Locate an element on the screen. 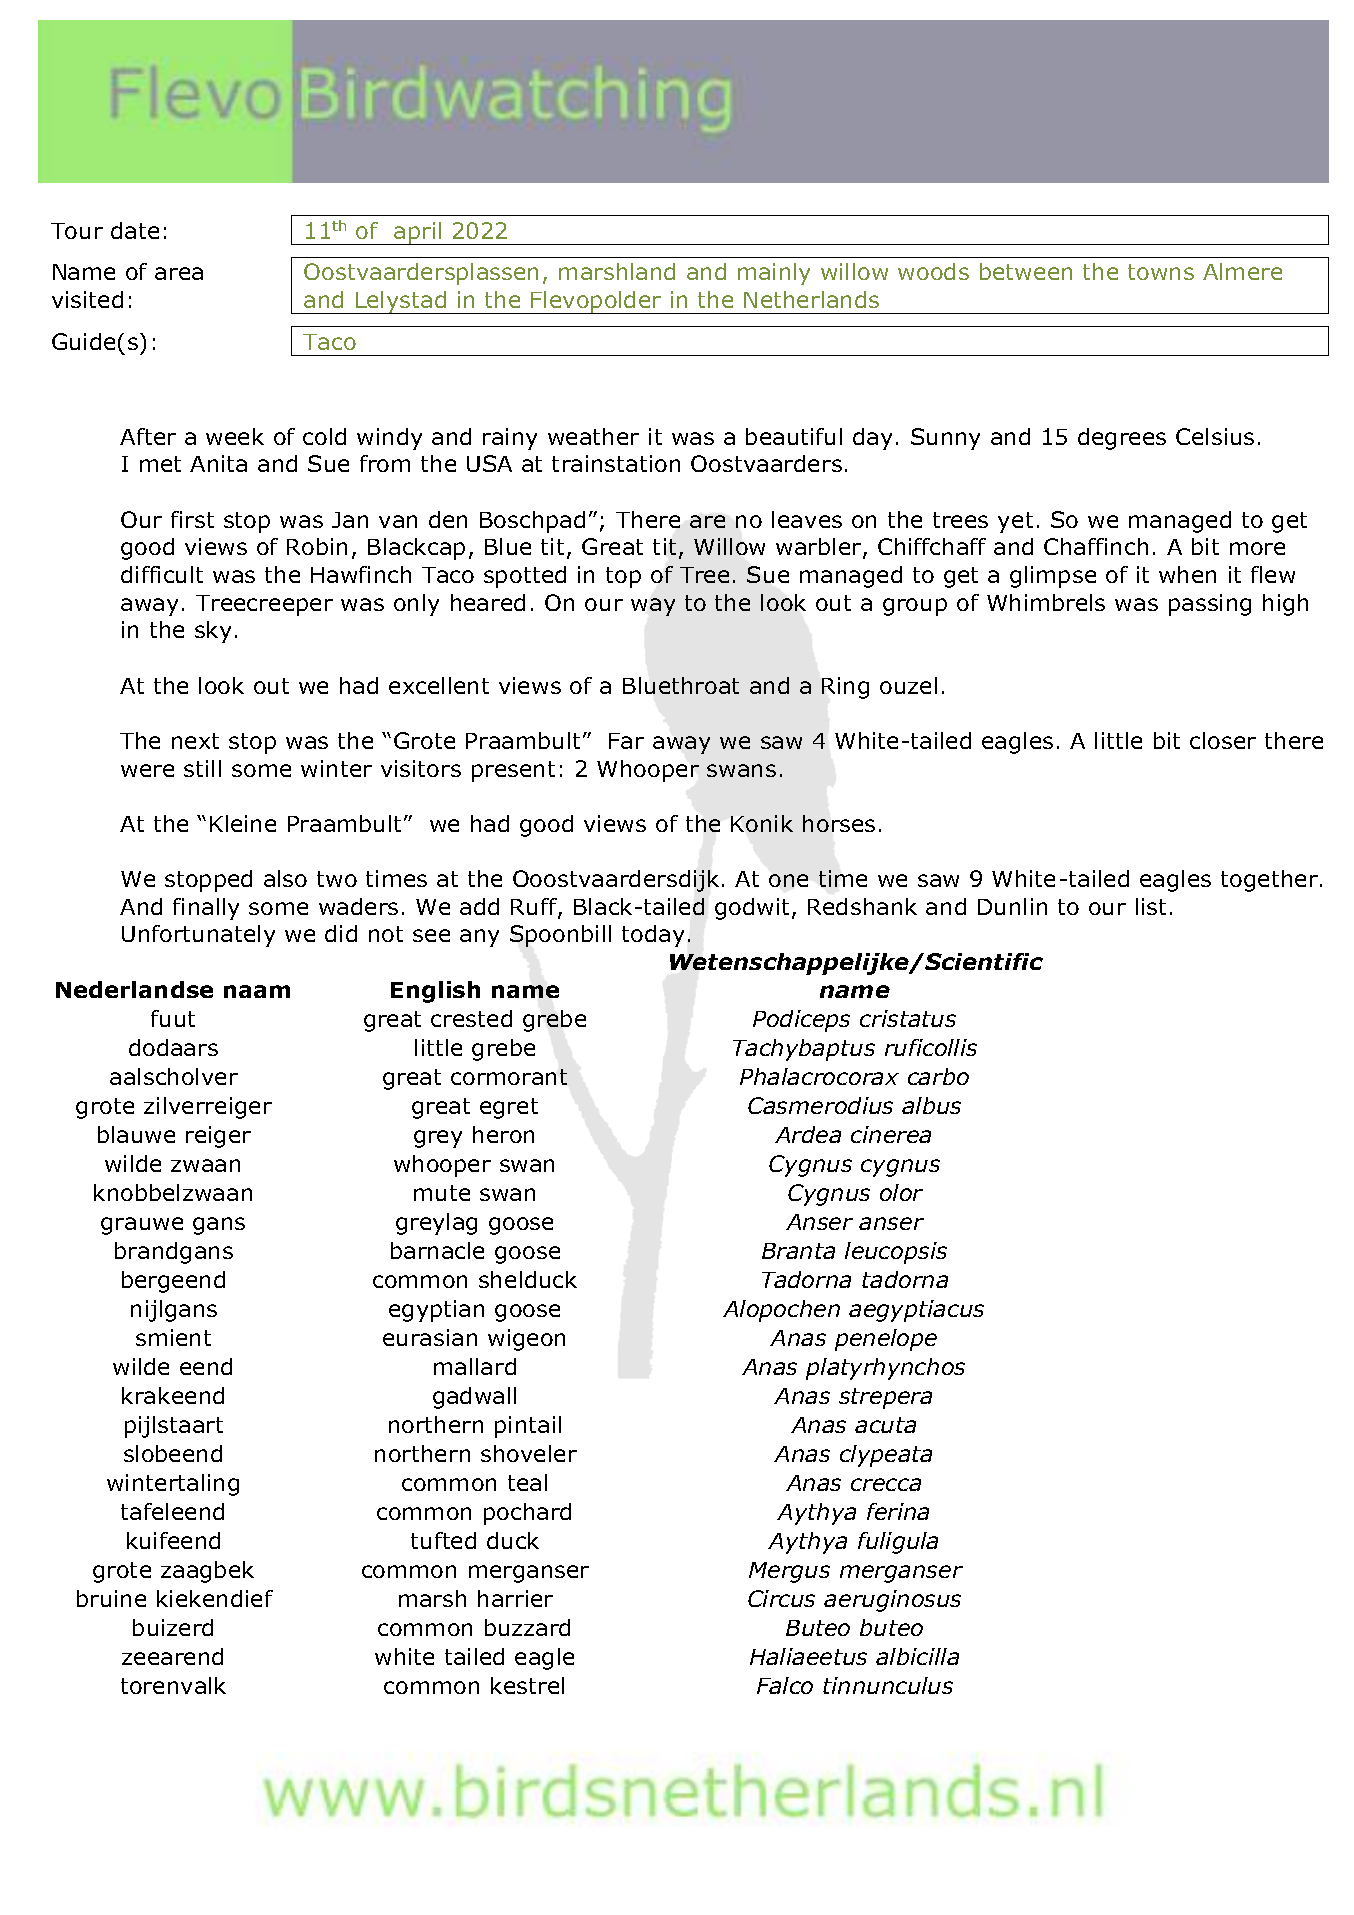 The image size is (1354, 1915). Ardea is located at coordinates (808, 1134).
